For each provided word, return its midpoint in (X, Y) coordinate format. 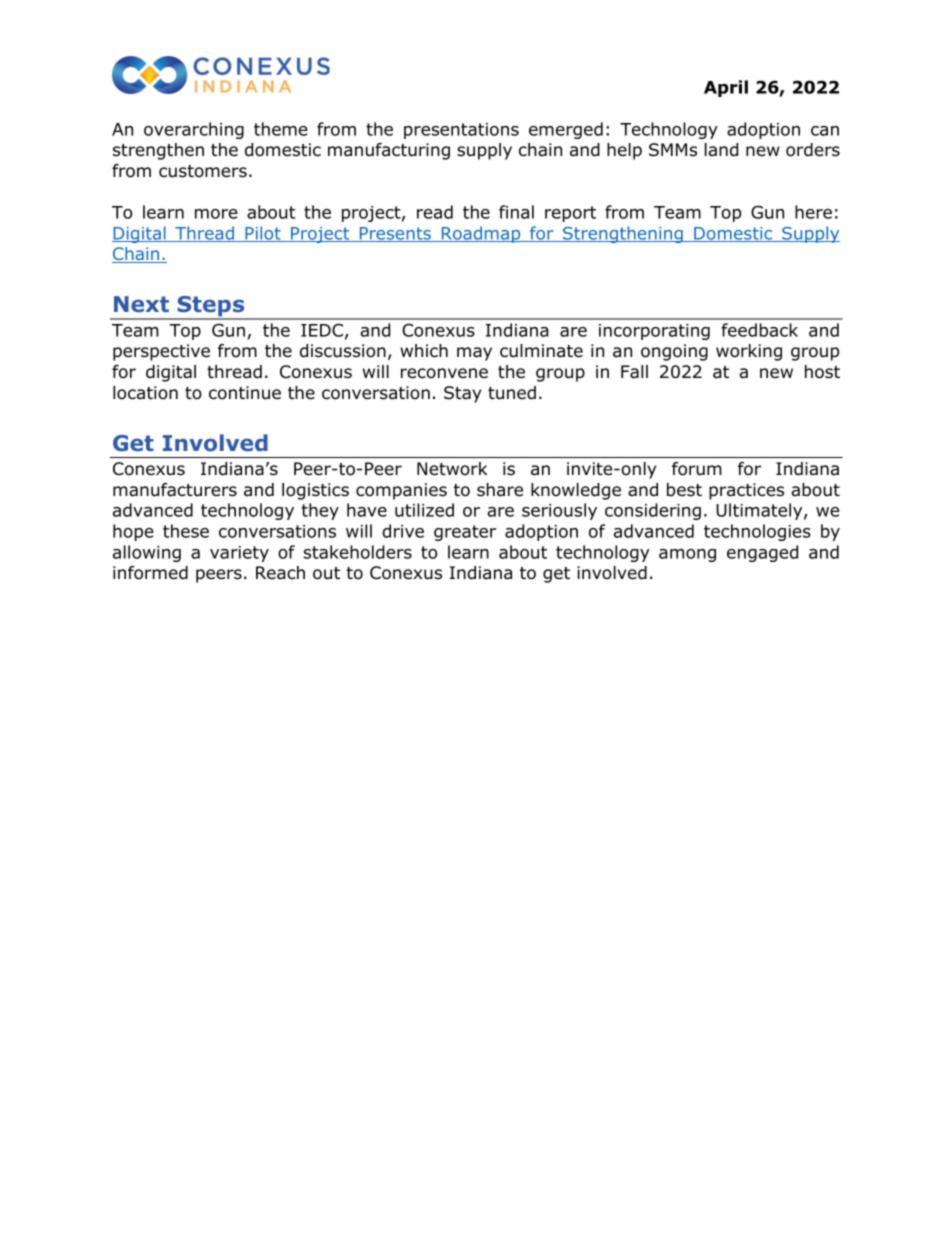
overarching (194, 130)
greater (465, 533)
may (474, 354)
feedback (759, 330)
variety (239, 554)
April (726, 88)
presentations (461, 131)
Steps (211, 307)
